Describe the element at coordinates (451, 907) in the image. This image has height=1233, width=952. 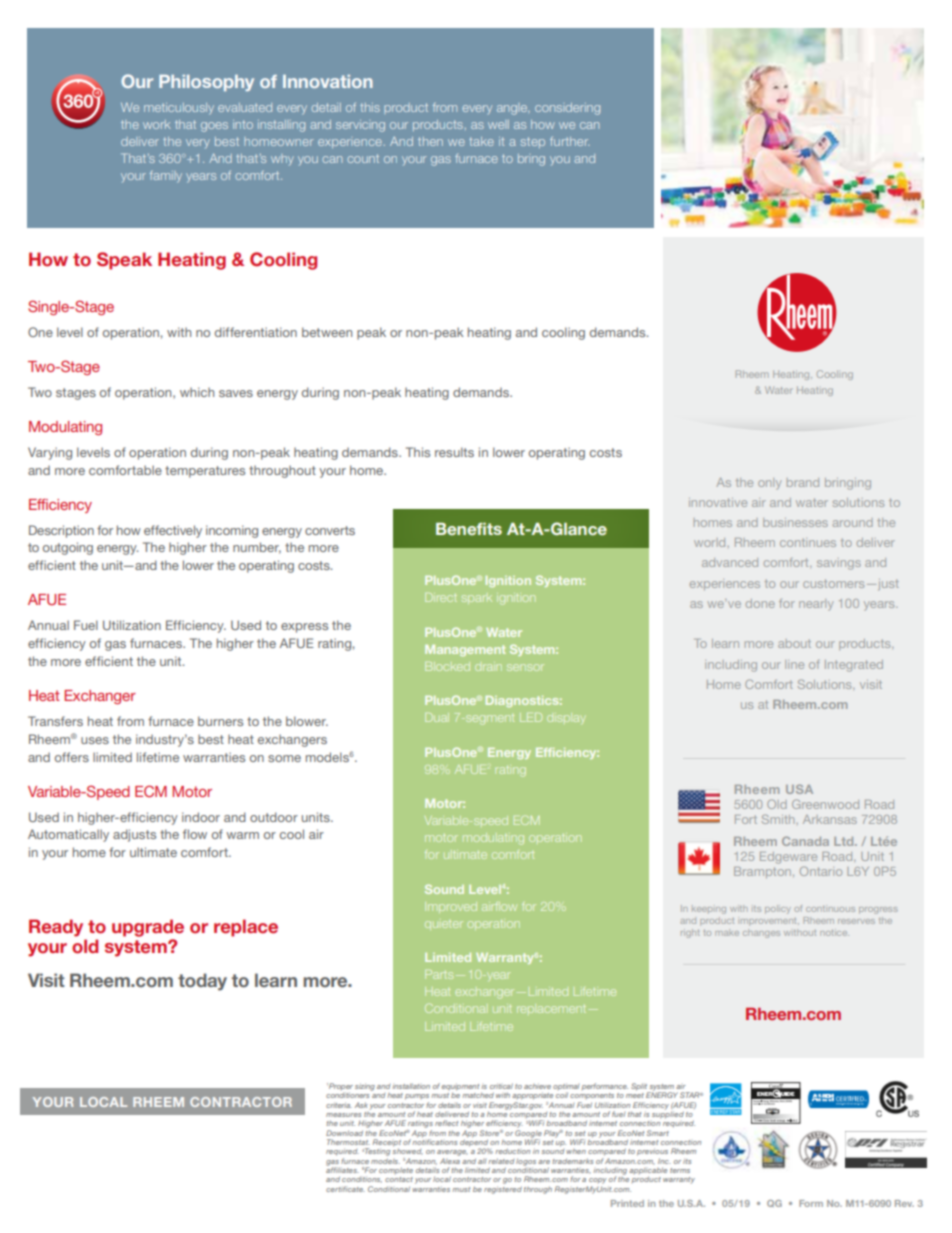
I see `Improved` at that location.
